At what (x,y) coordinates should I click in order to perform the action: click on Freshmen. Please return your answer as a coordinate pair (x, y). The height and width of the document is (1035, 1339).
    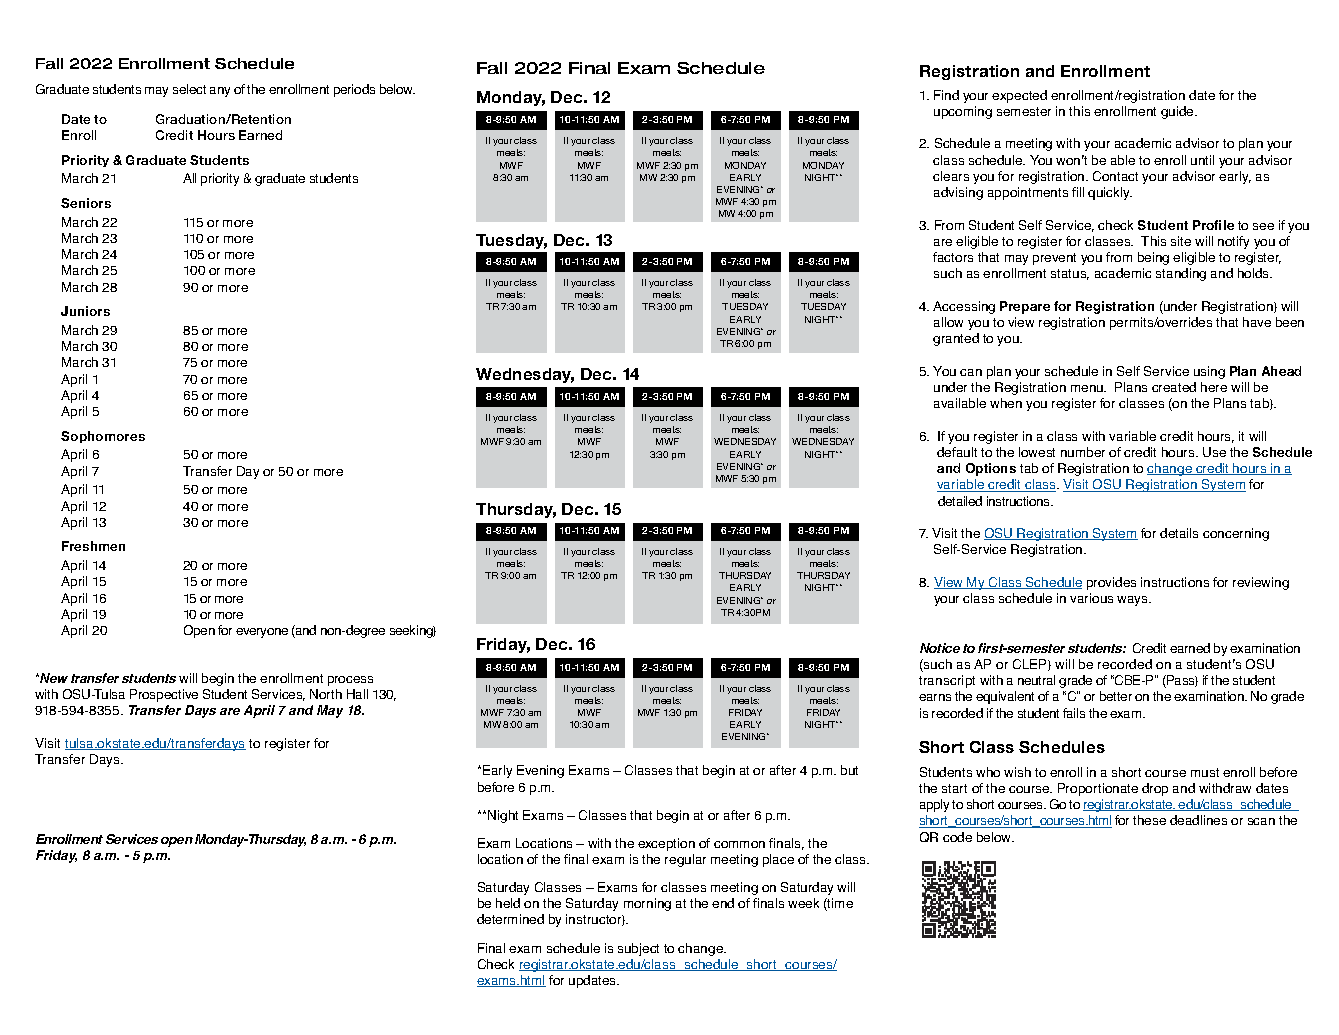
    Looking at the image, I should click on (93, 546).
